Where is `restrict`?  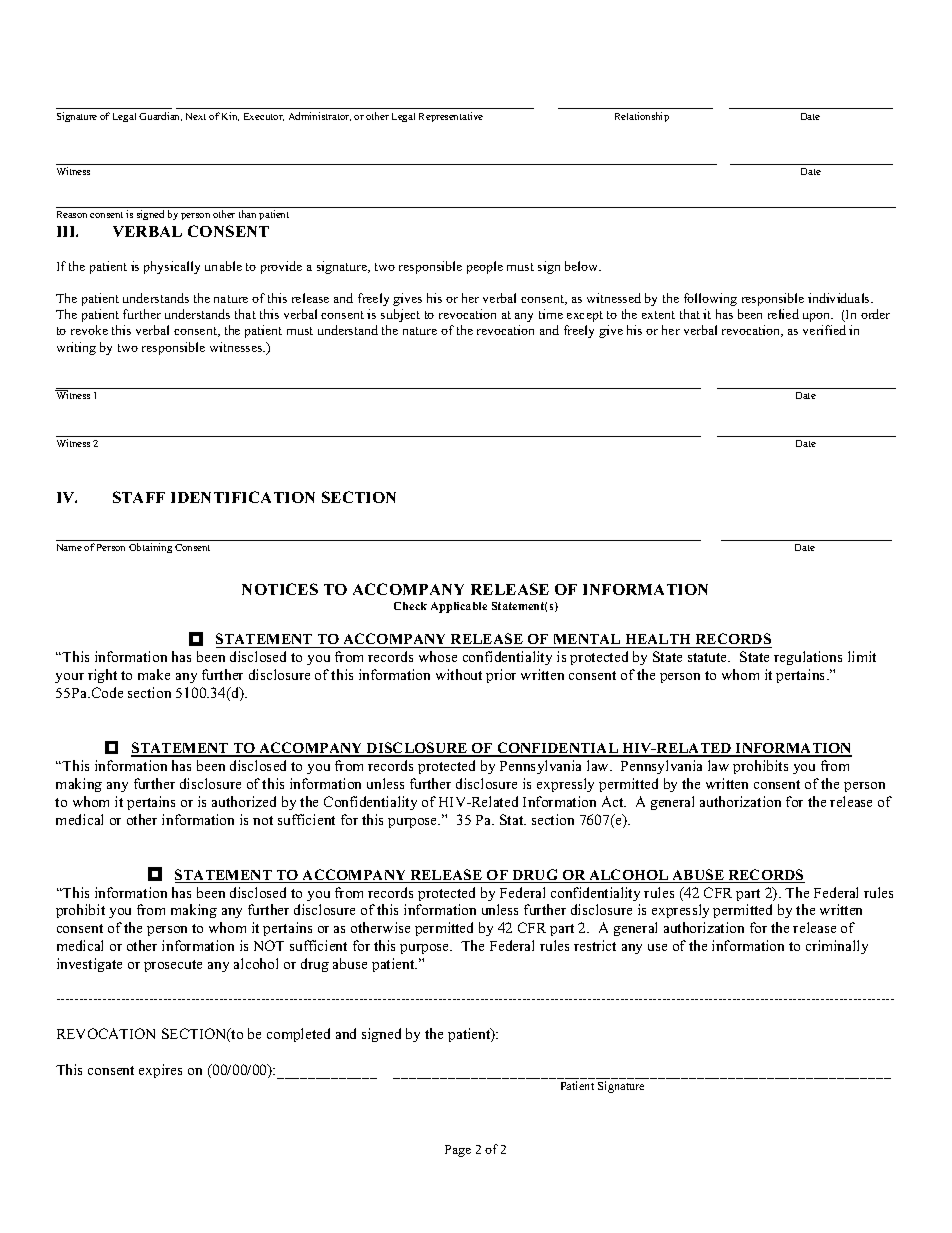
restrict is located at coordinates (595, 945).
